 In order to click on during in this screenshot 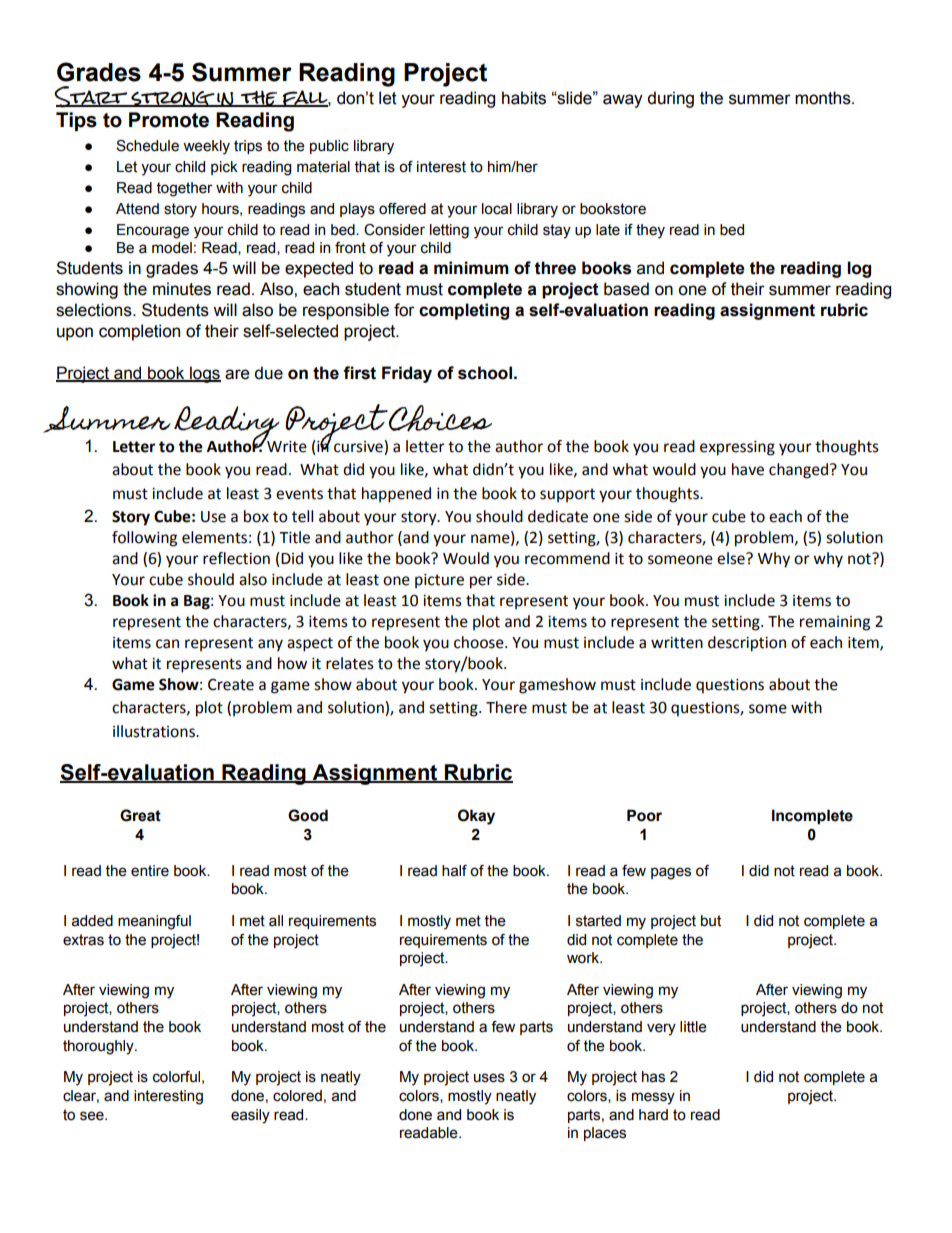, I will do `click(670, 99)`.
